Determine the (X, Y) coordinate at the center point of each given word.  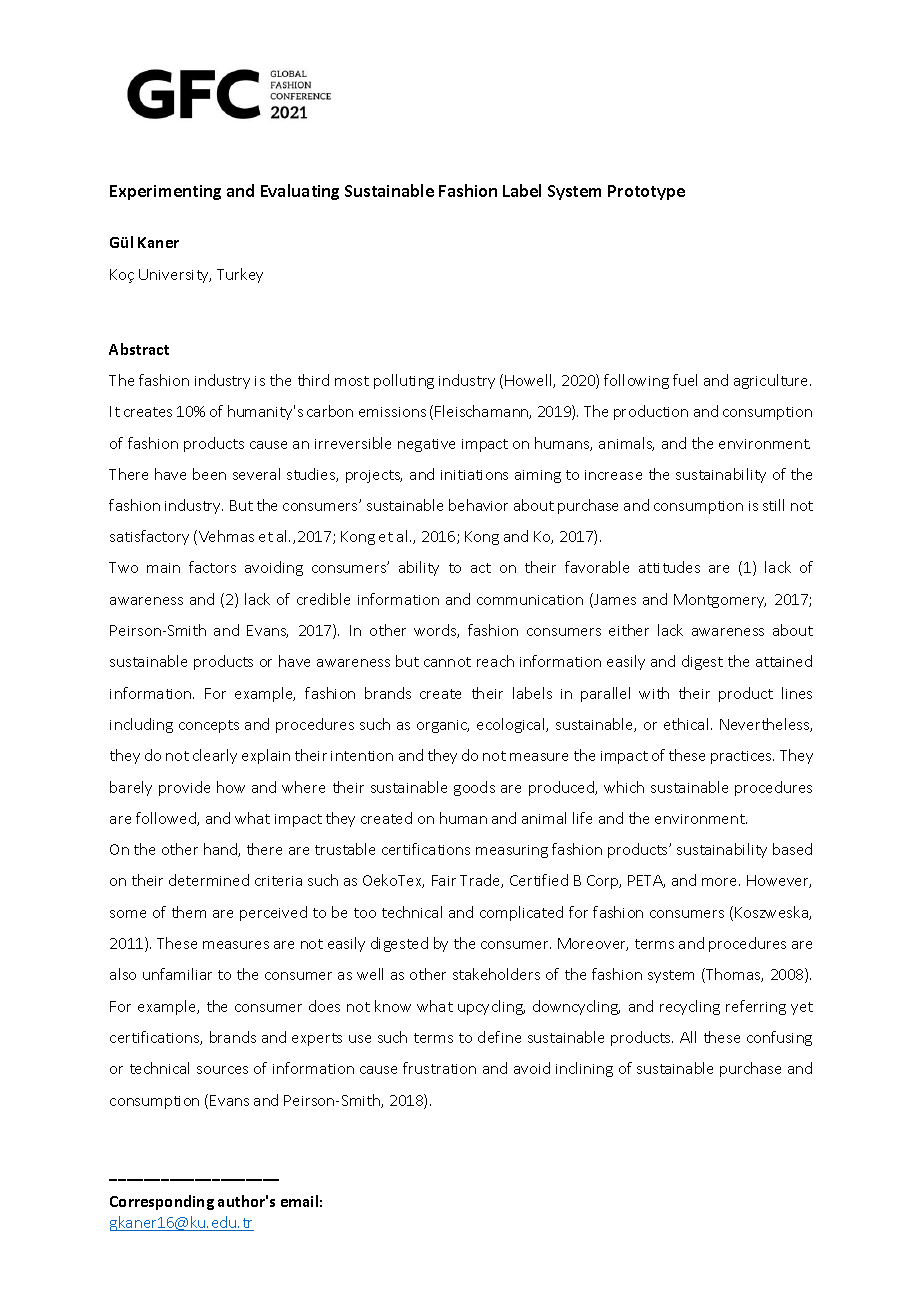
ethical (686, 724)
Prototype (646, 192)
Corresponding (162, 1202)
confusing (779, 1038)
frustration (439, 1068)
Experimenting (165, 192)
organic (443, 726)
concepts (209, 726)
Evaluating (300, 192)
